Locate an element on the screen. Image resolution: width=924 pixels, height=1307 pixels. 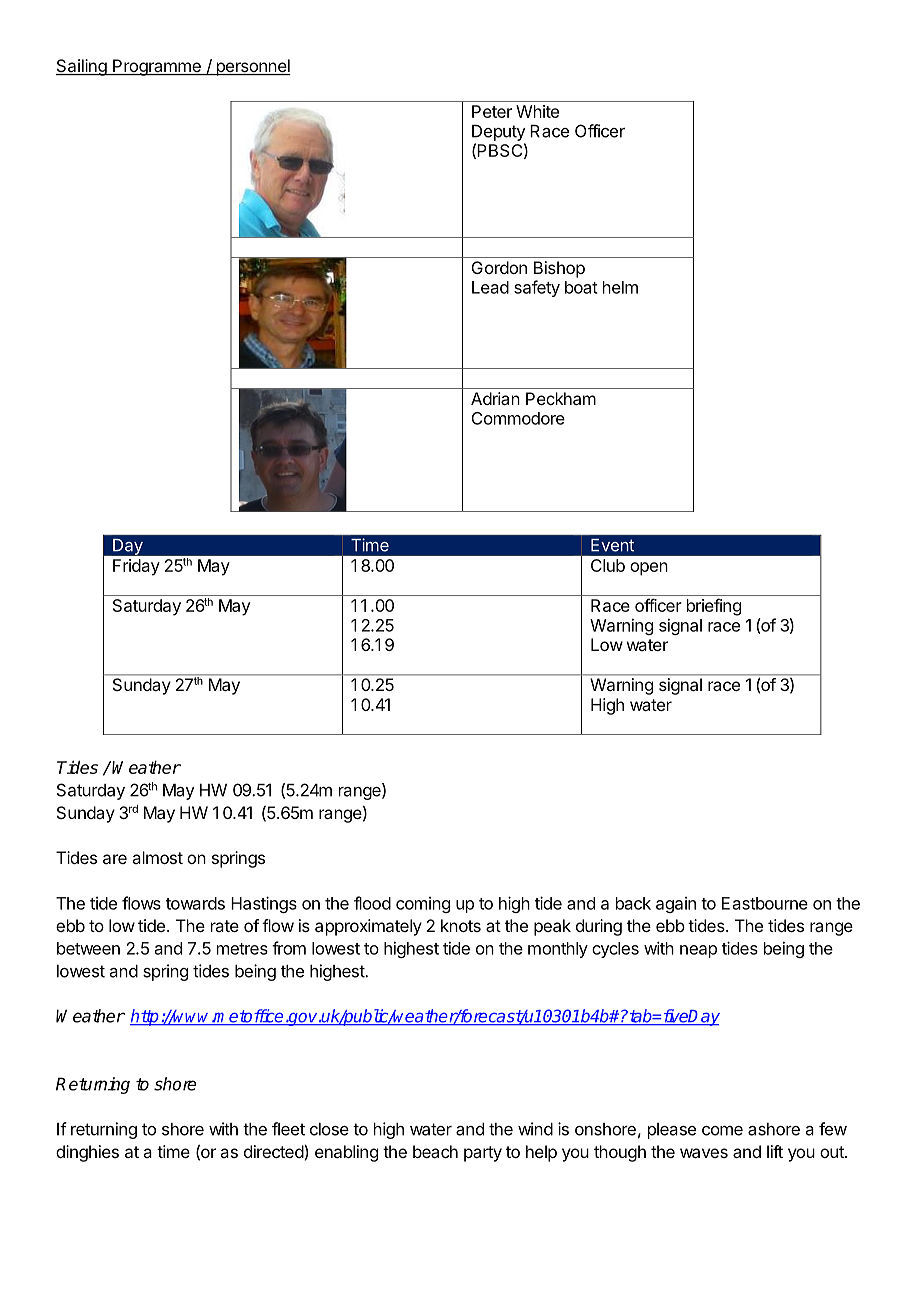
Friday is located at coordinates (136, 567).
